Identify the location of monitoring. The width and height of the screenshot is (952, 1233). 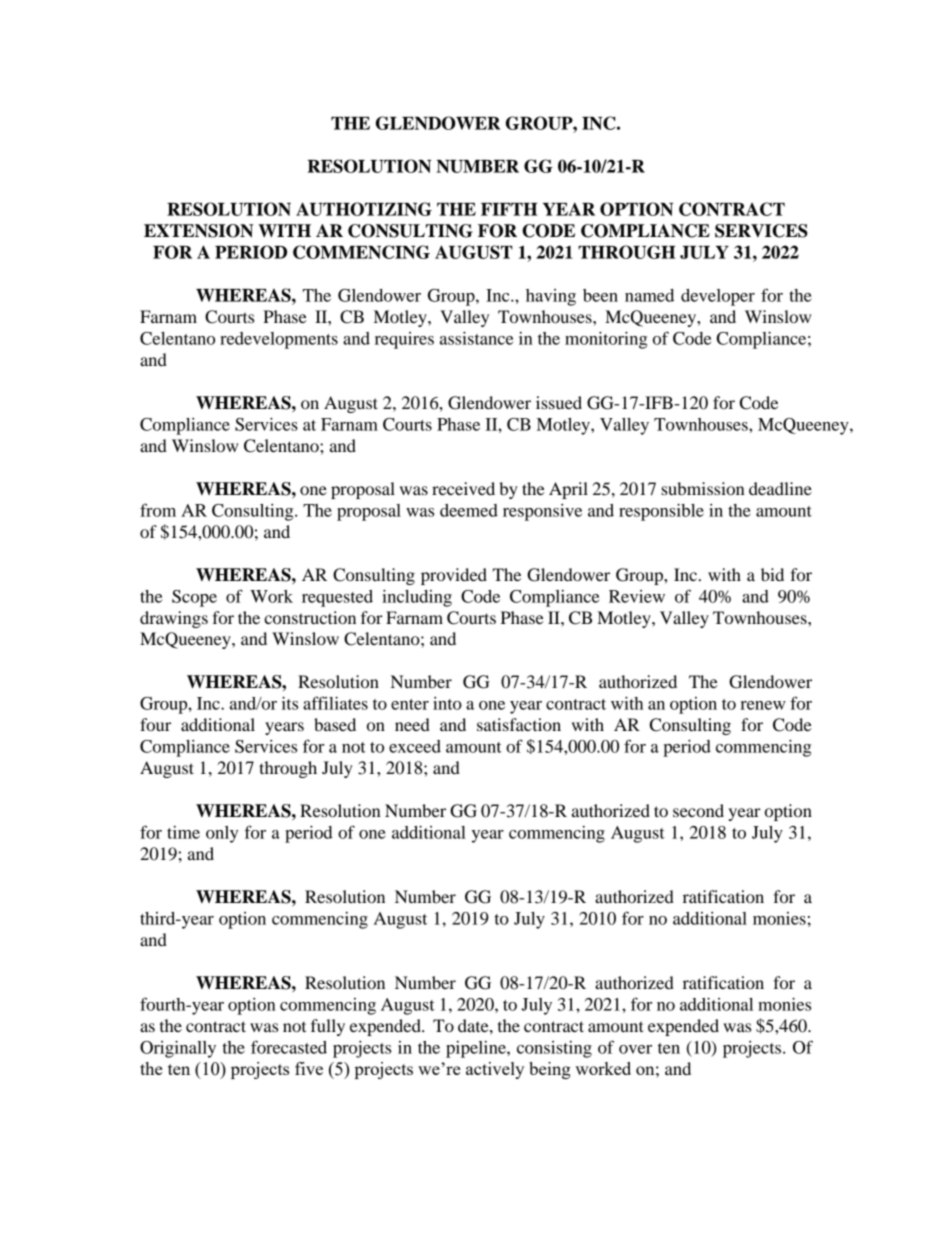
(606, 340).
